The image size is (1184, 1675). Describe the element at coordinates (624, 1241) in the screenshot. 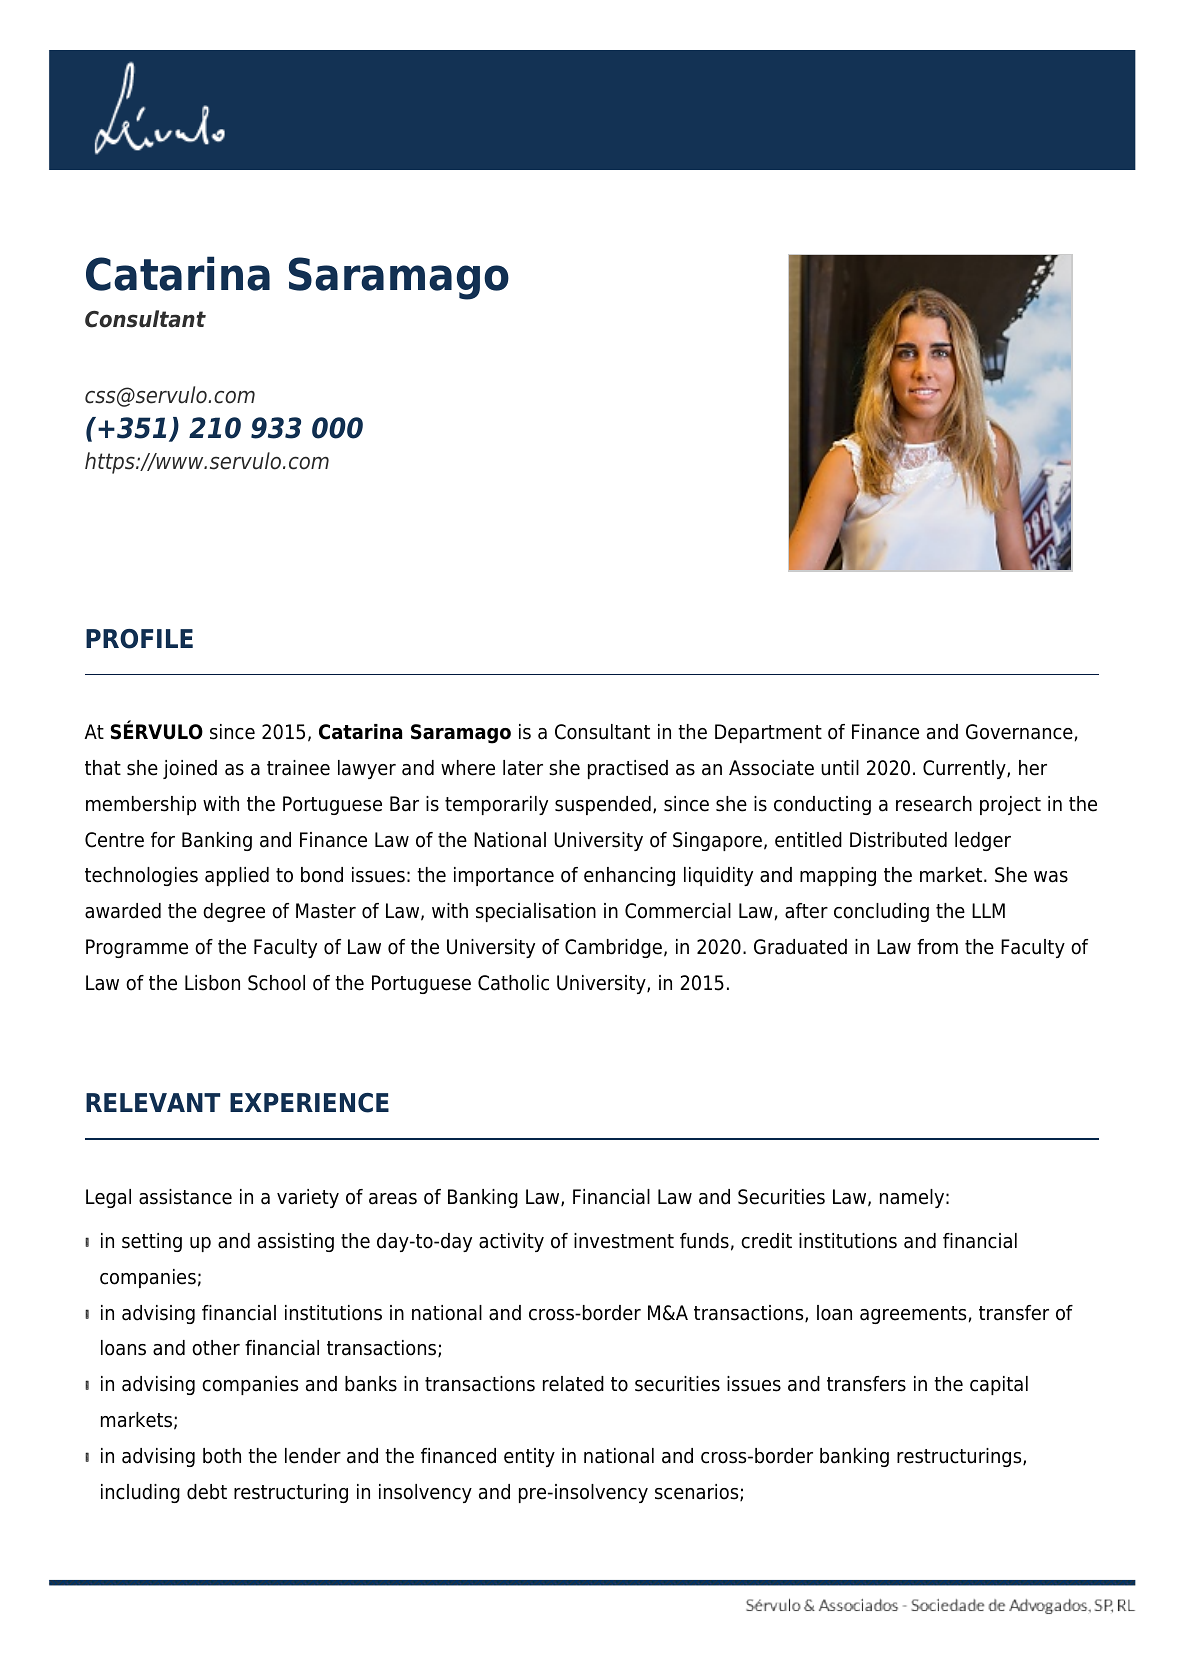

I see `investment` at that location.
